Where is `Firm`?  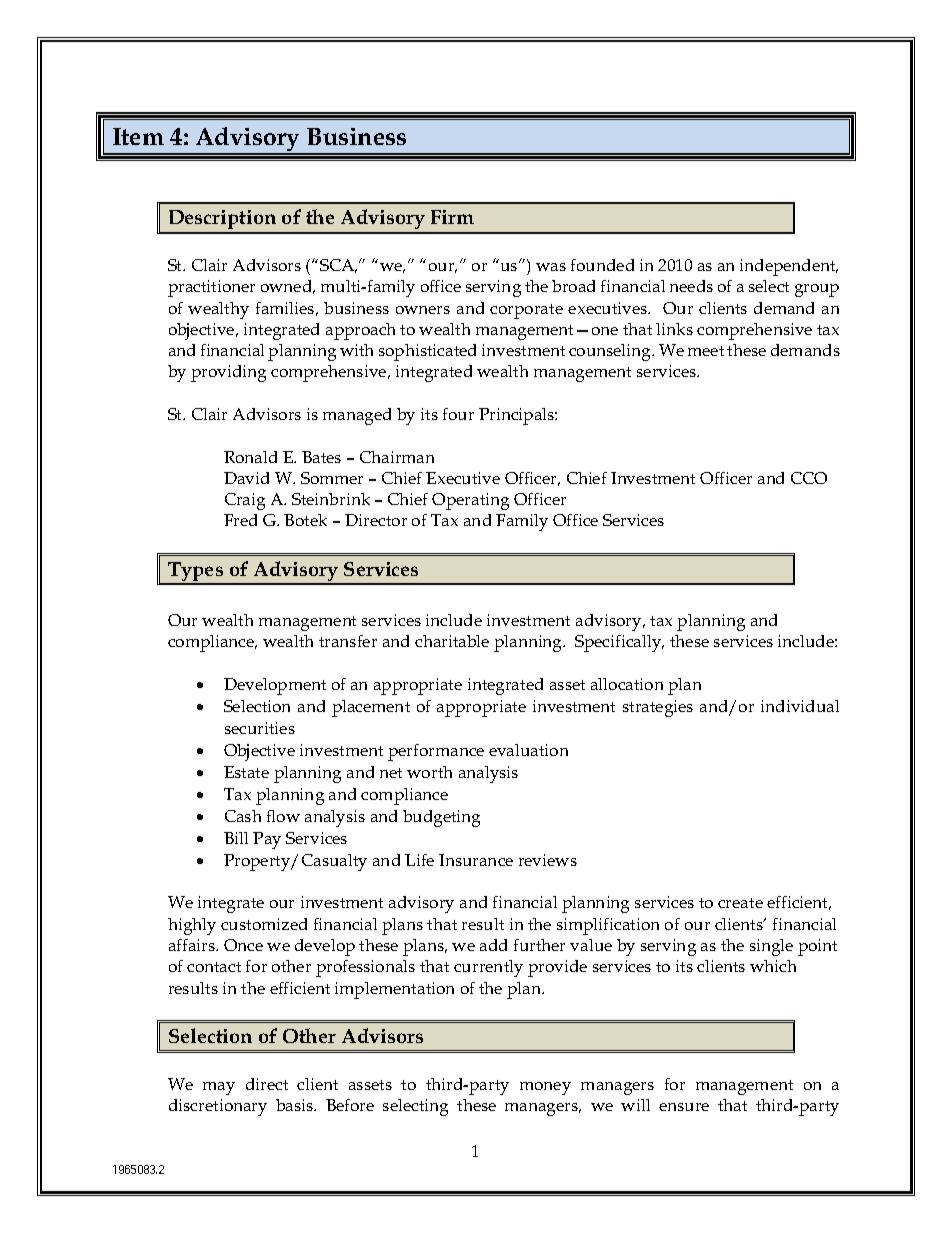
Firm is located at coordinates (452, 217).
